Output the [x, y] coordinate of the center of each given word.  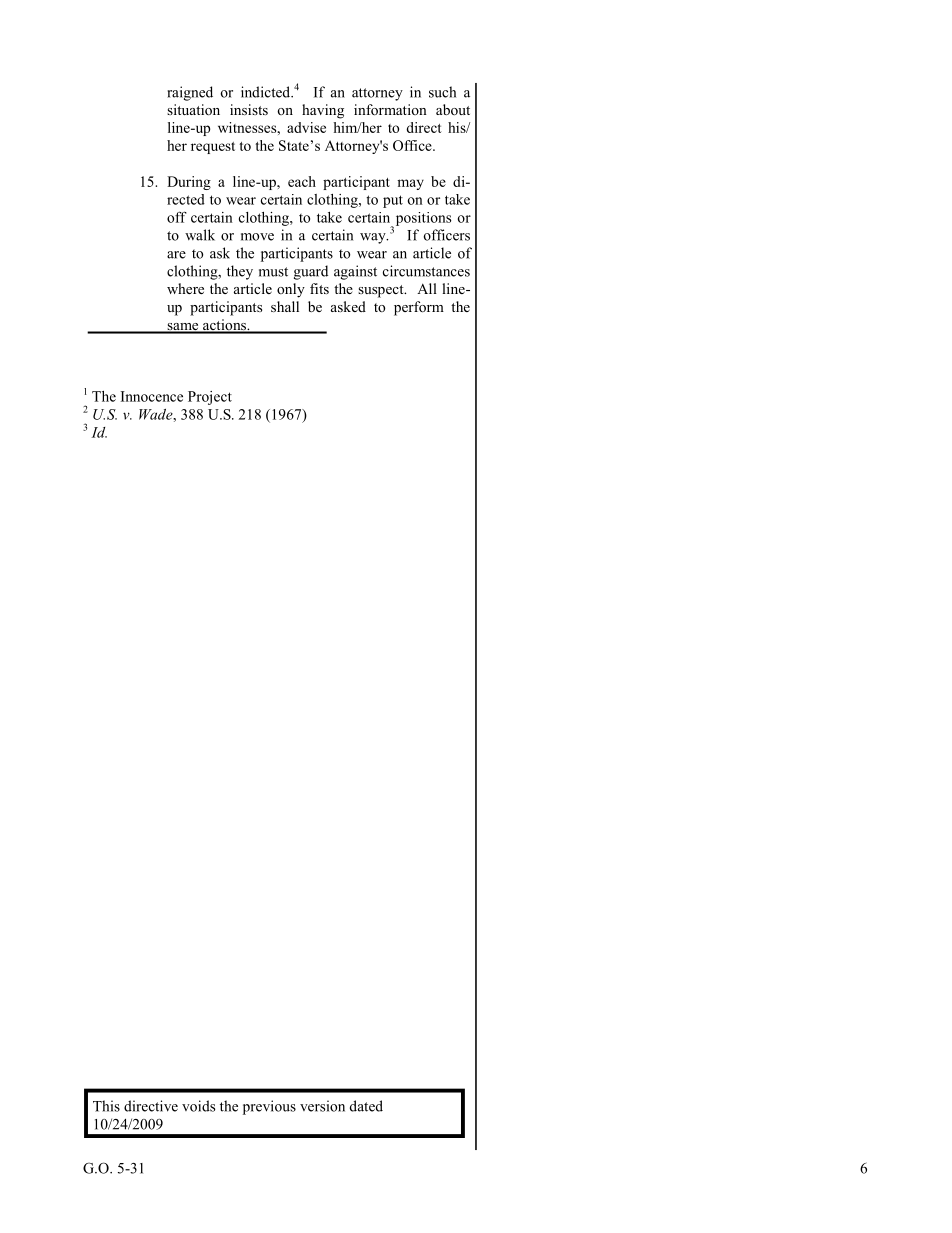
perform [419, 308]
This [106, 1106]
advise [306, 127]
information [390, 109]
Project [210, 398]
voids [198, 1106]
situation [193, 109]
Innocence [152, 396]
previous [269, 1107]
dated [366, 1106]
